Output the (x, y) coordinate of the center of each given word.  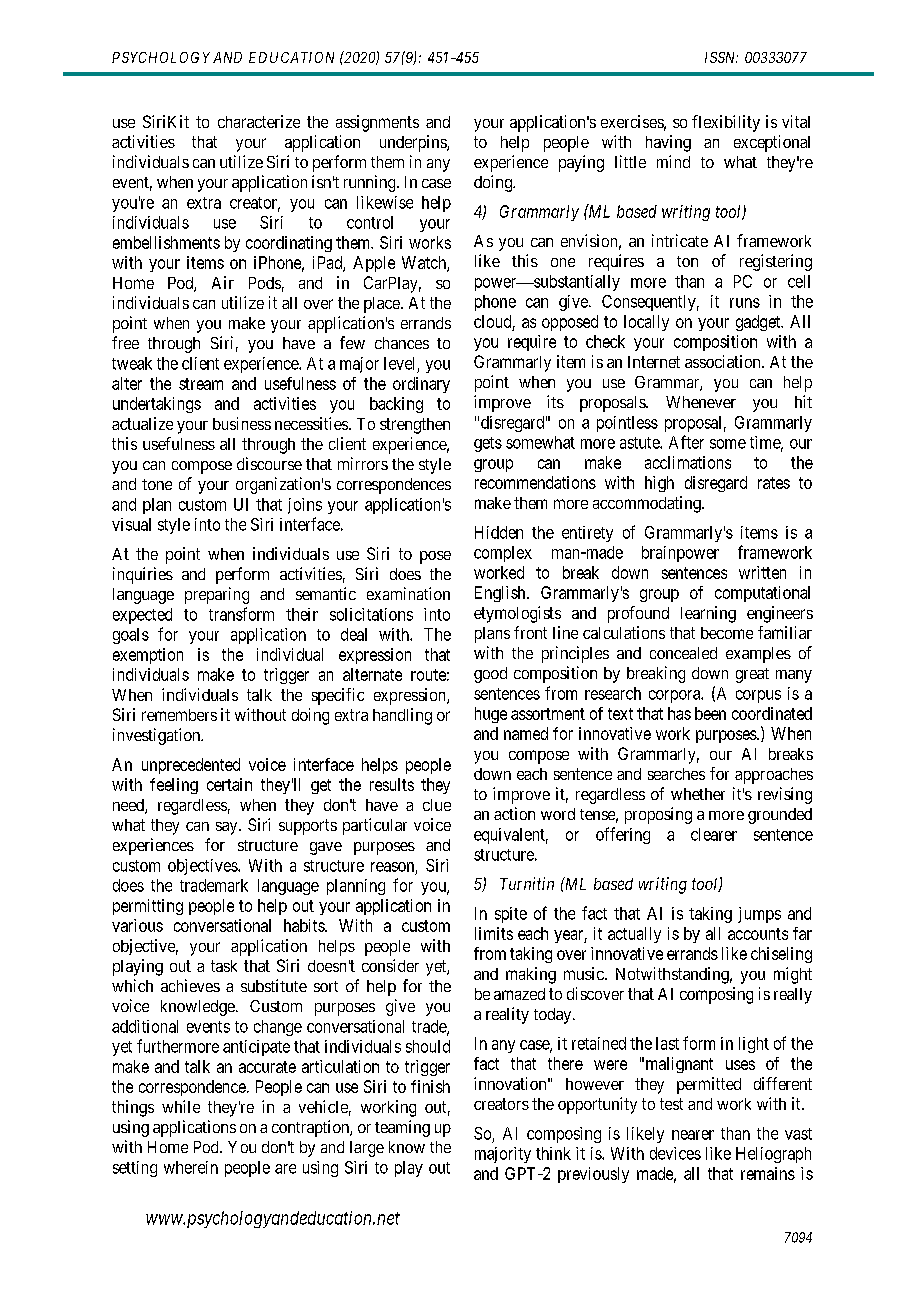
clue (437, 805)
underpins (414, 143)
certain (229, 784)
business (242, 423)
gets (488, 444)
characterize (259, 121)
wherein (191, 1167)
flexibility (726, 123)
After (686, 442)
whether (698, 794)
